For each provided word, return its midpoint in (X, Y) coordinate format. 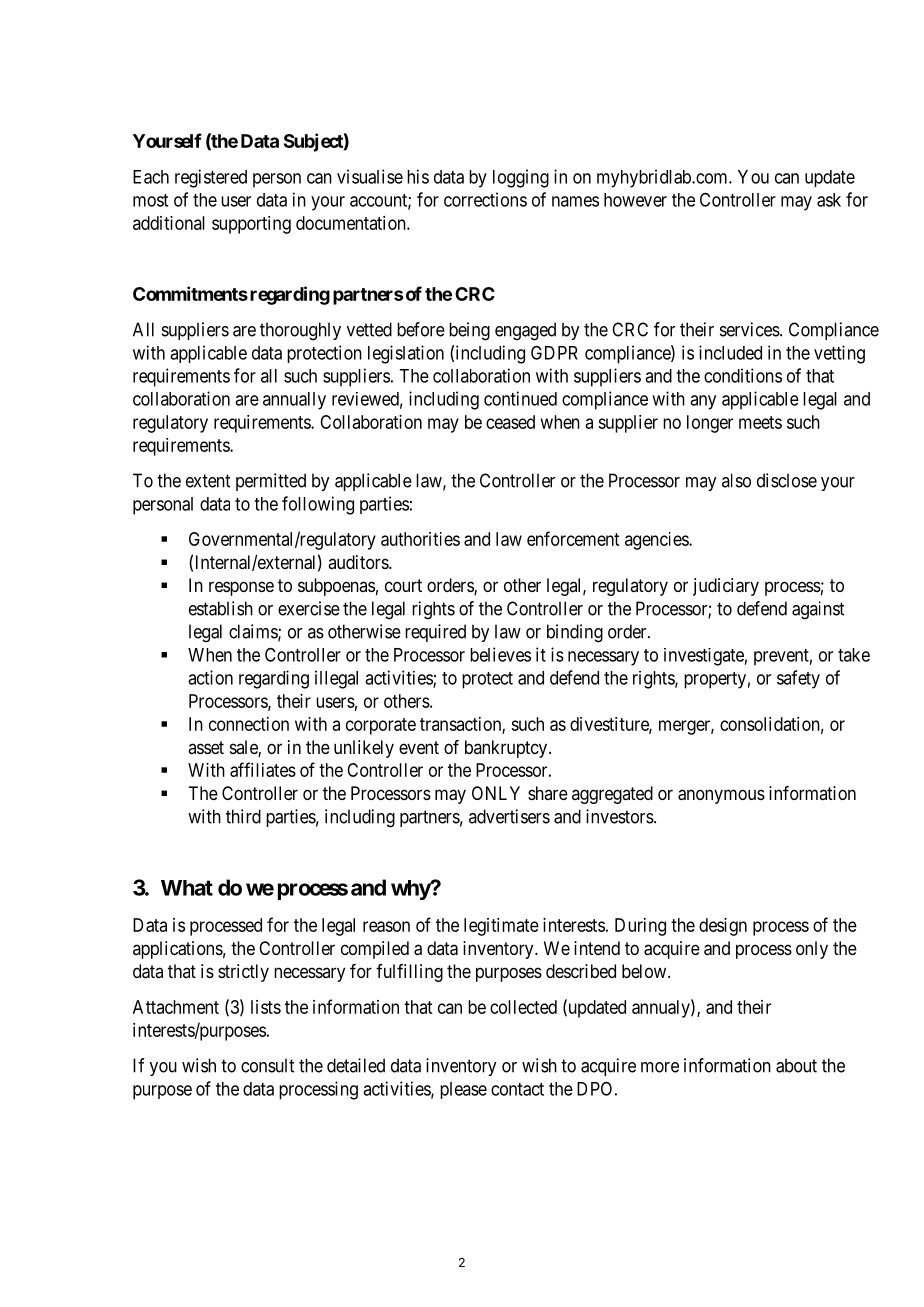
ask (829, 200)
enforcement (573, 538)
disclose (787, 480)
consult (267, 1065)
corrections (485, 199)
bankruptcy (507, 749)
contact (517, 1089)
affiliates (263, 769)
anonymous (721, 796)
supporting (251, 225)
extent (208, 481)
